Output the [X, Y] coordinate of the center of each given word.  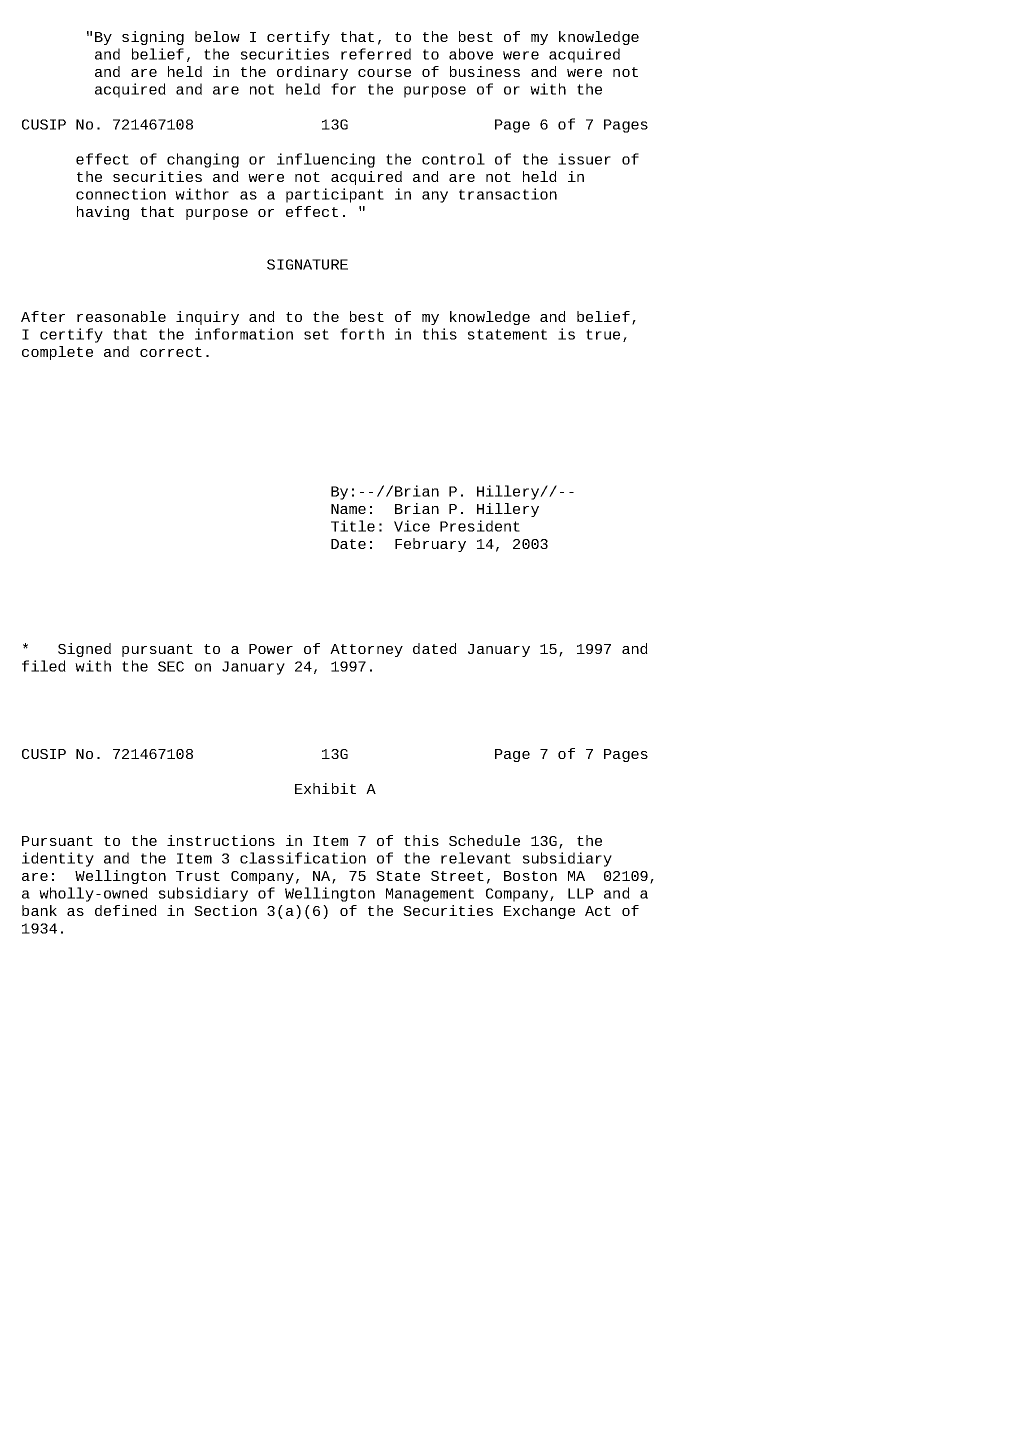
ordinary [312, 73]
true [603, 334]
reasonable [121, 316]
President [480, 526]
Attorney [366, 650]
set [316, 334]
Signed [84, 650]
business [485, 71]
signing [153, 38]
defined [126, 910]
